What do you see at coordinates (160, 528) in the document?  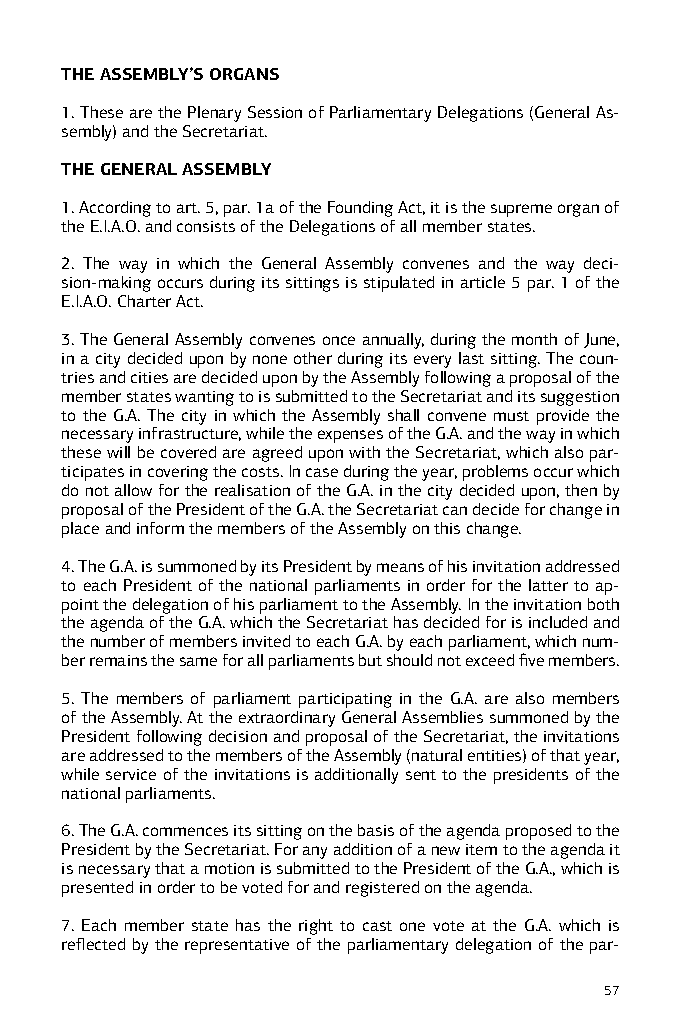 I see `inform` at bounding box center [160, 528].
